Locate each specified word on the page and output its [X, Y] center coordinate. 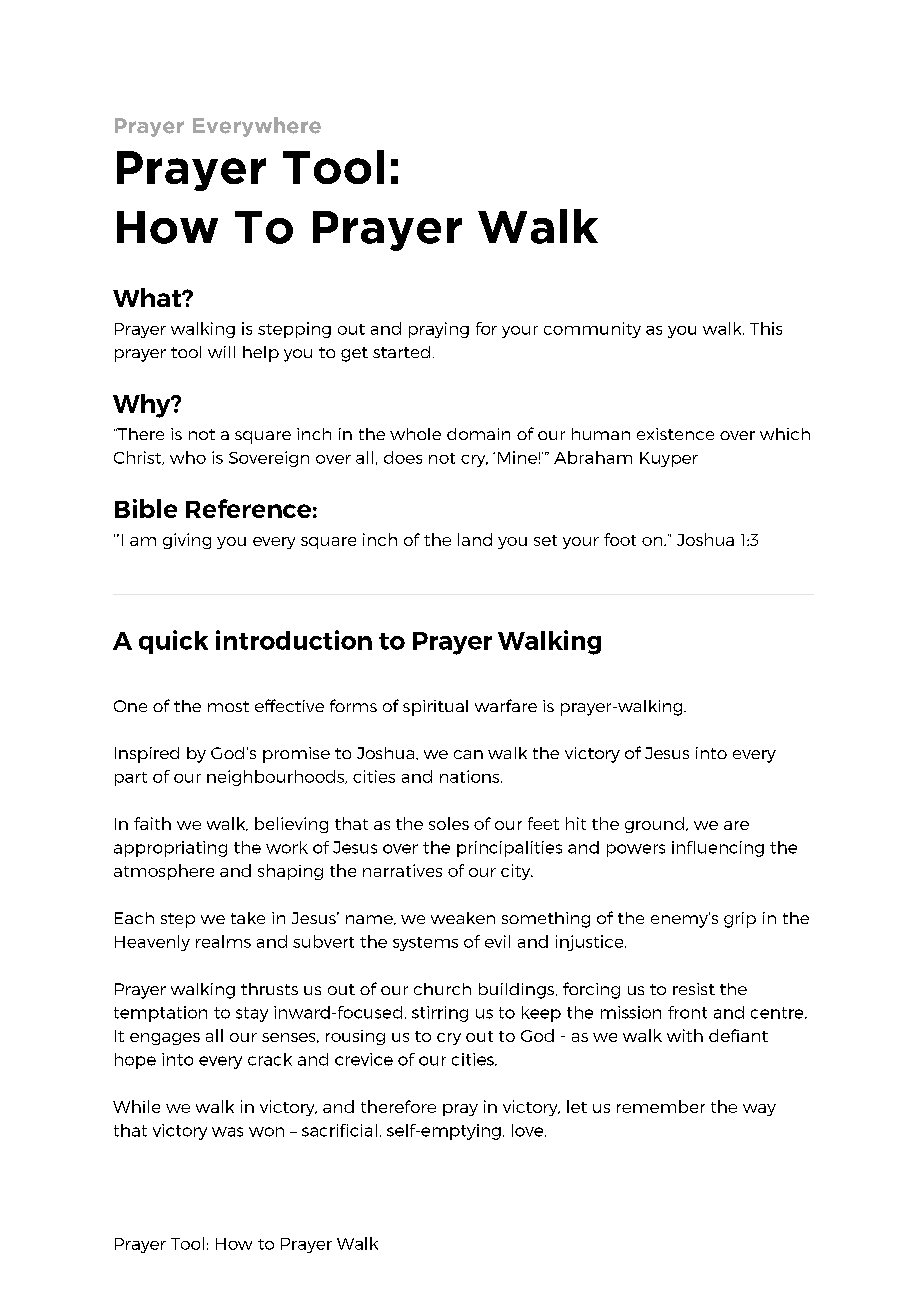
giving [187, 541]
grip [740, 920]
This [766, 328]
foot [620, 539]
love [529, 1130]
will [221, 352]
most [228, 706]
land [475, 539]
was [227, 1132]
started [401, 352]
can [468, 754]
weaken [463, 918]
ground [654, 825]
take [248, 918]
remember [661, 1106]
